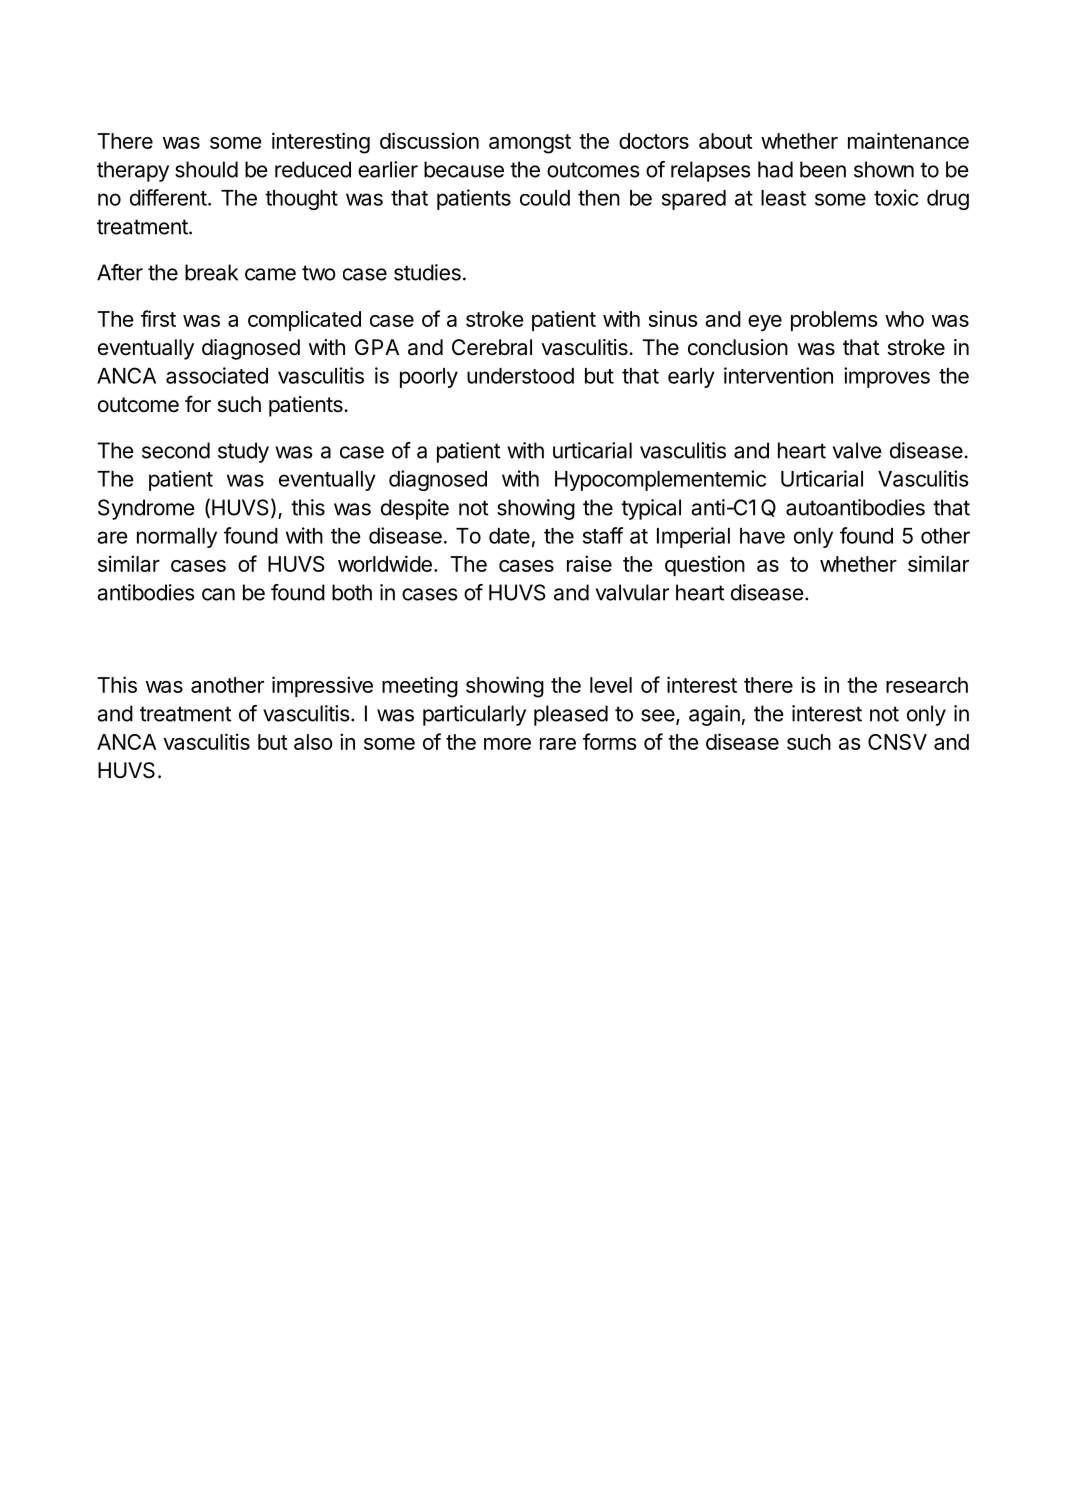 This screenshot has width=1066, height=1507. Describe the element at coordinates (313, 742) in the screenshot. I see `also` at that location.
